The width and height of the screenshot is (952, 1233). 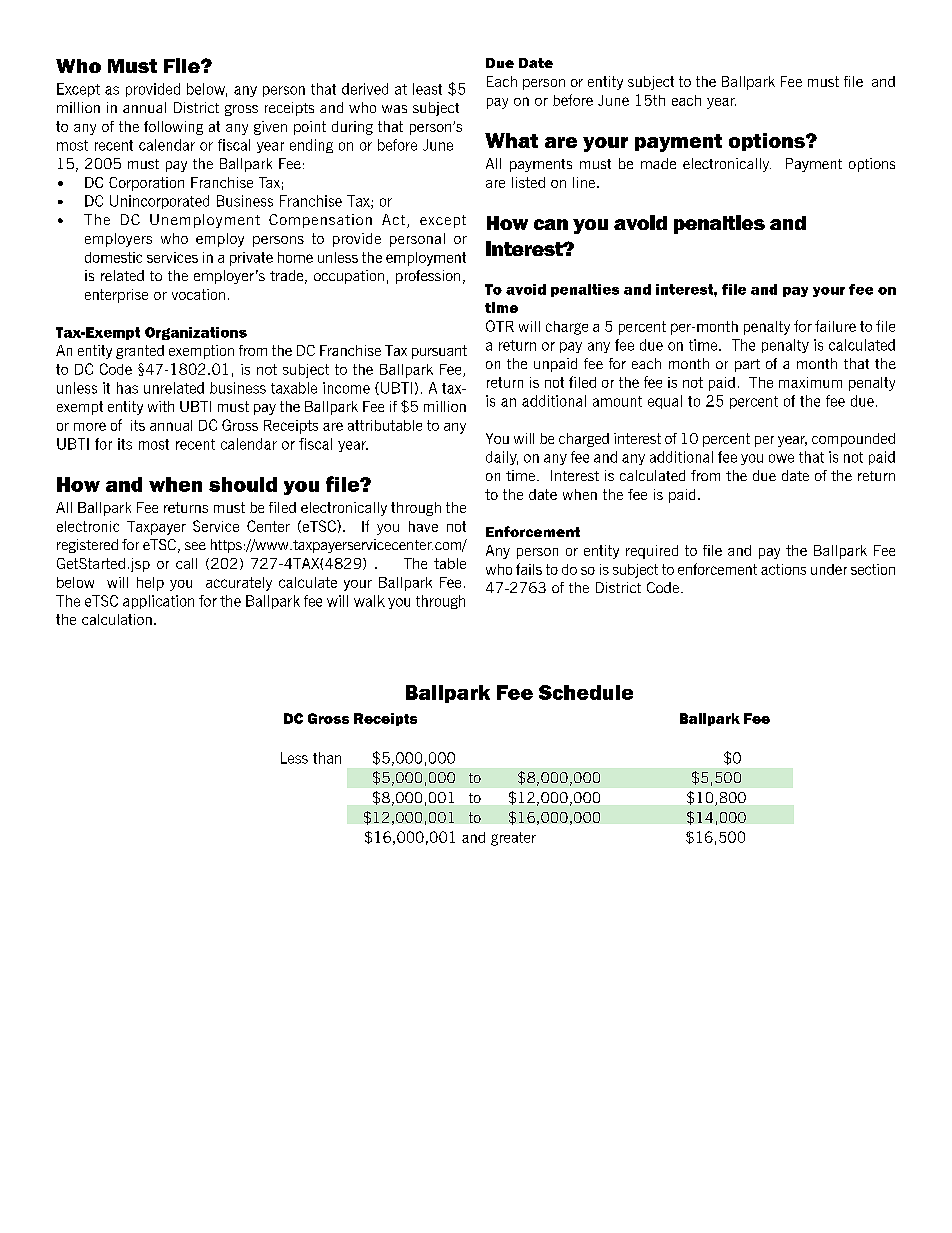 What do you see at coordinates (243, 484) in the screenshot?
I see `should` at bounding box center [243, 484].
